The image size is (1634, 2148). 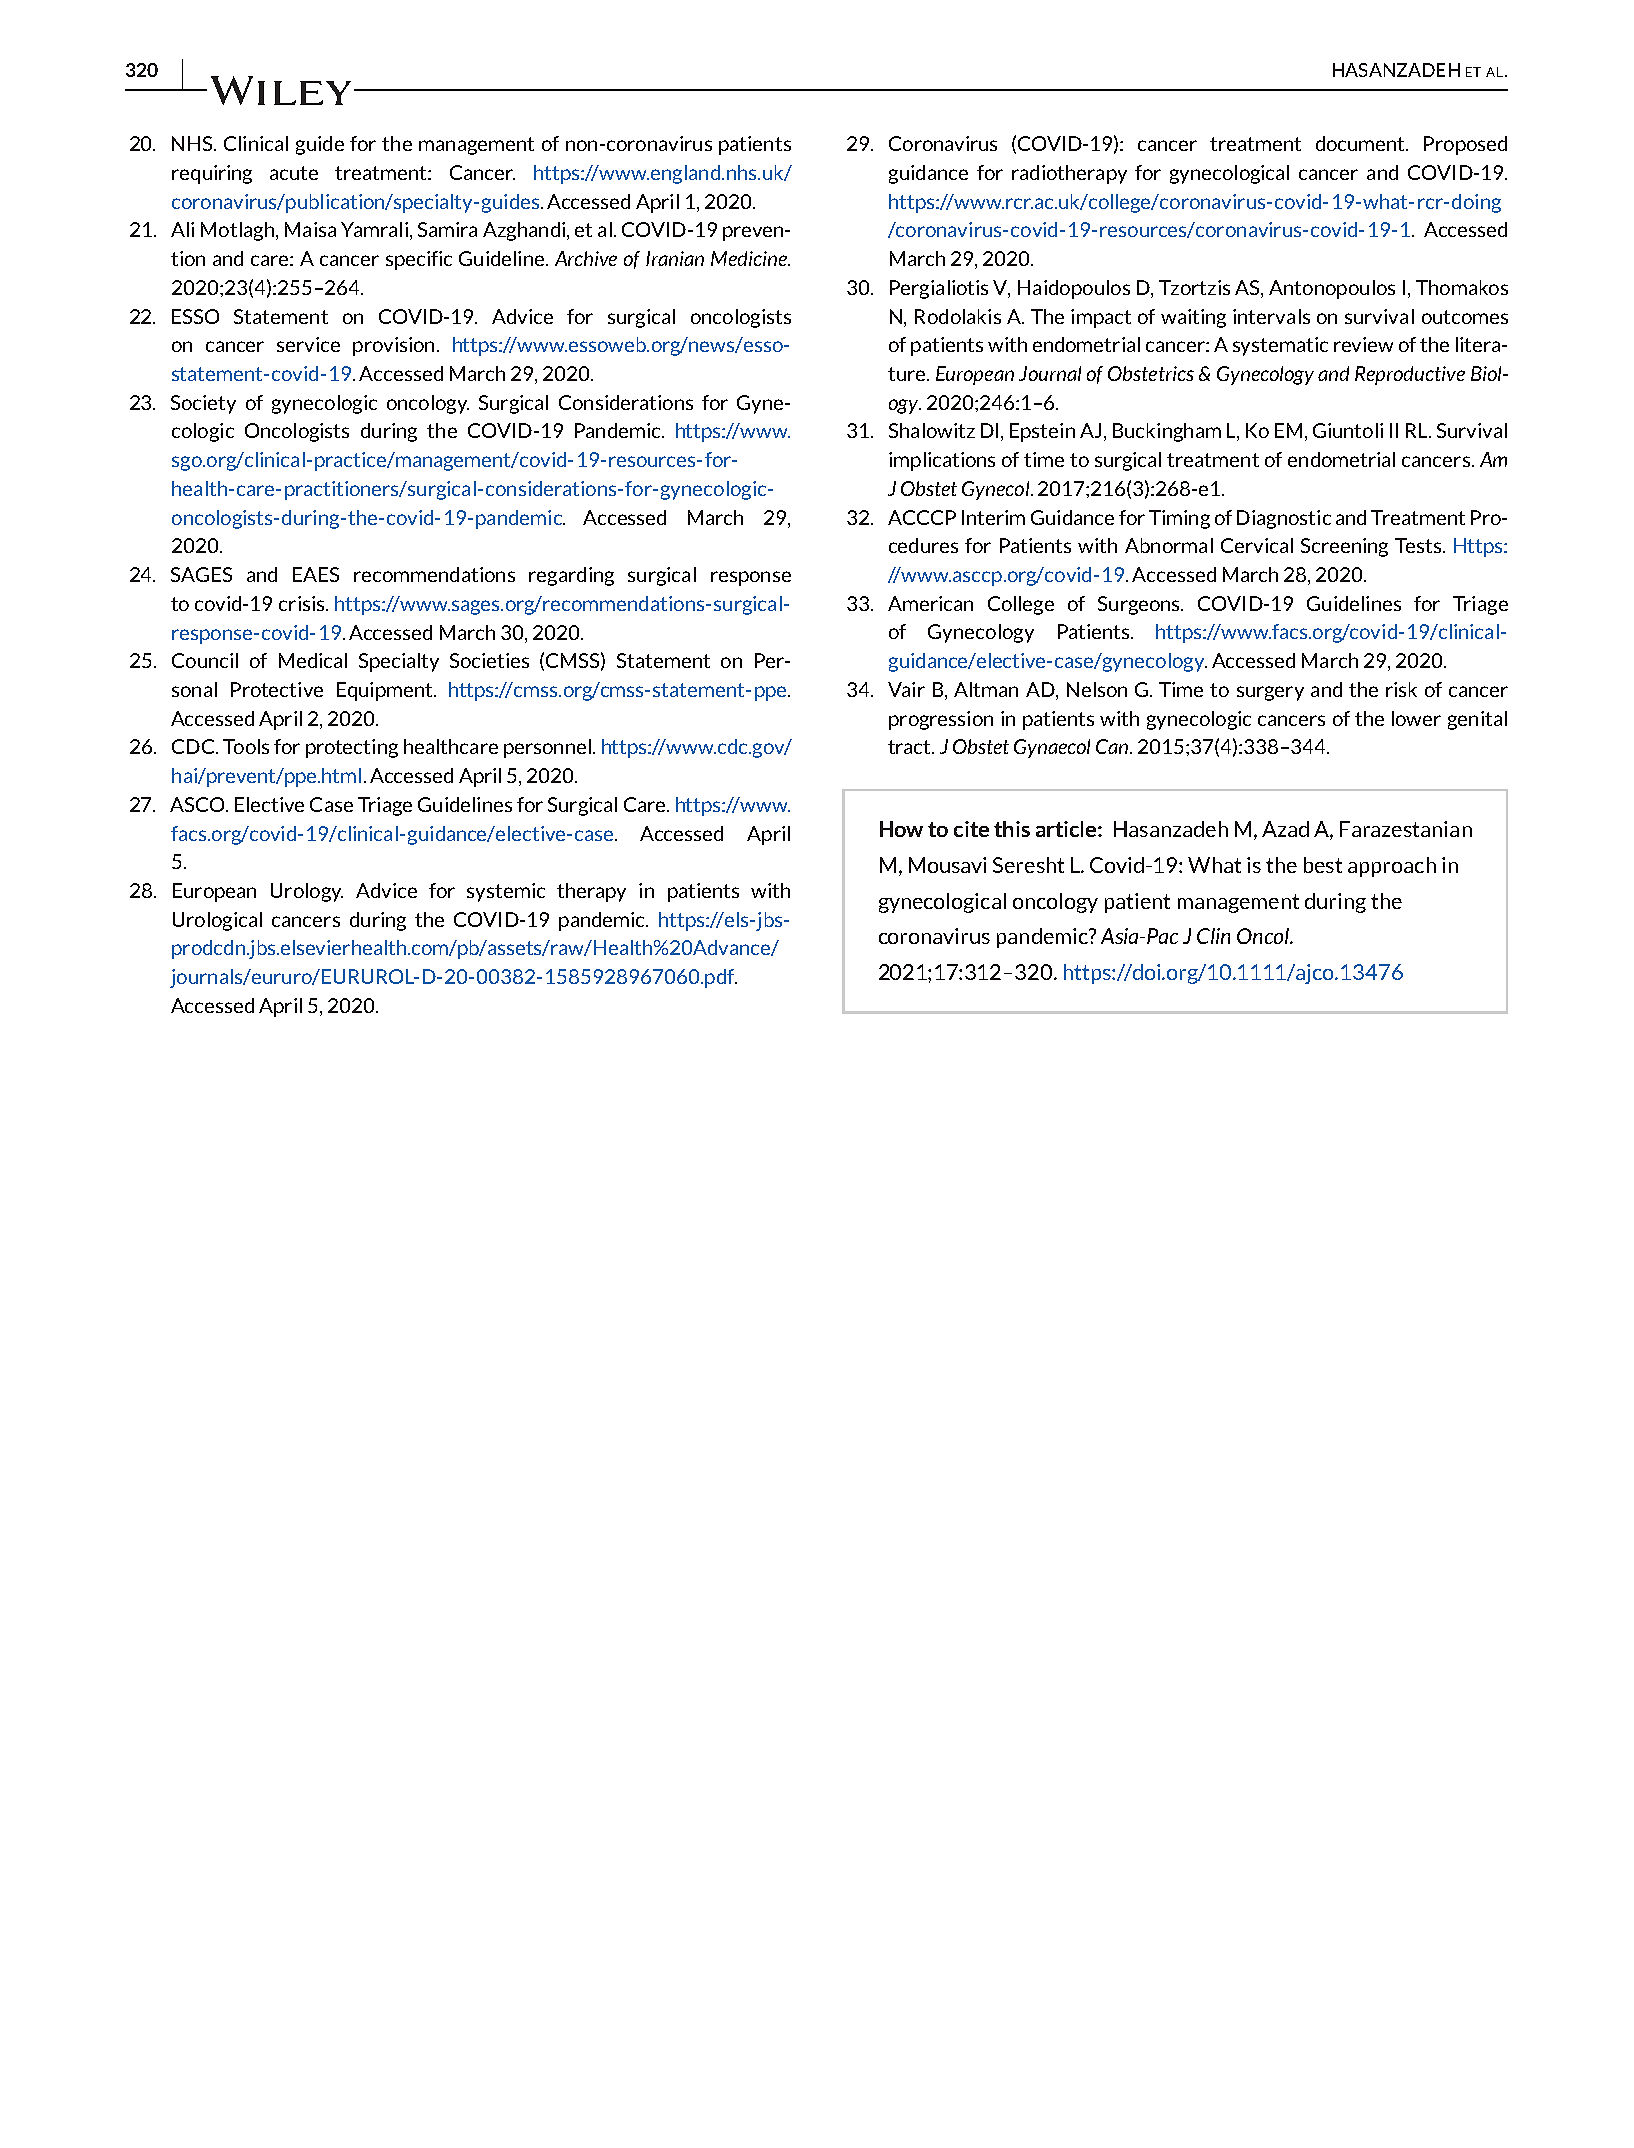 I want to click on Urology, so click(x=307, y=892).
